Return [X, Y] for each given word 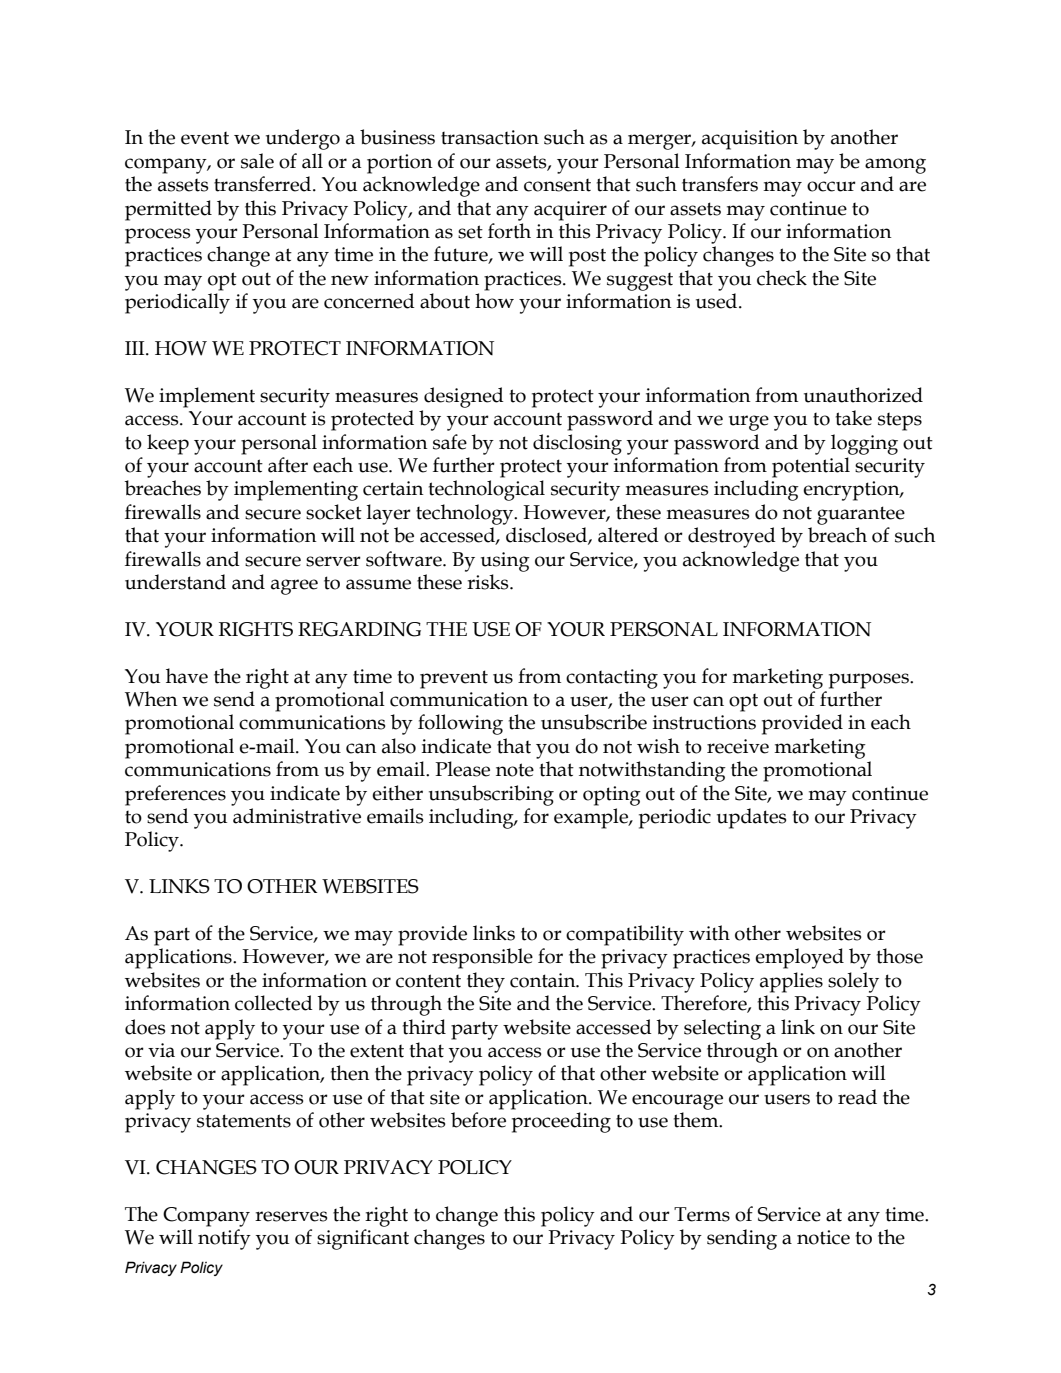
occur [831, 186]
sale [257, 161]
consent [557, 185]
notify [224, 1239]
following [460, 724]
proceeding [561, 1122]
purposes [870, 681]
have [187, 676]
